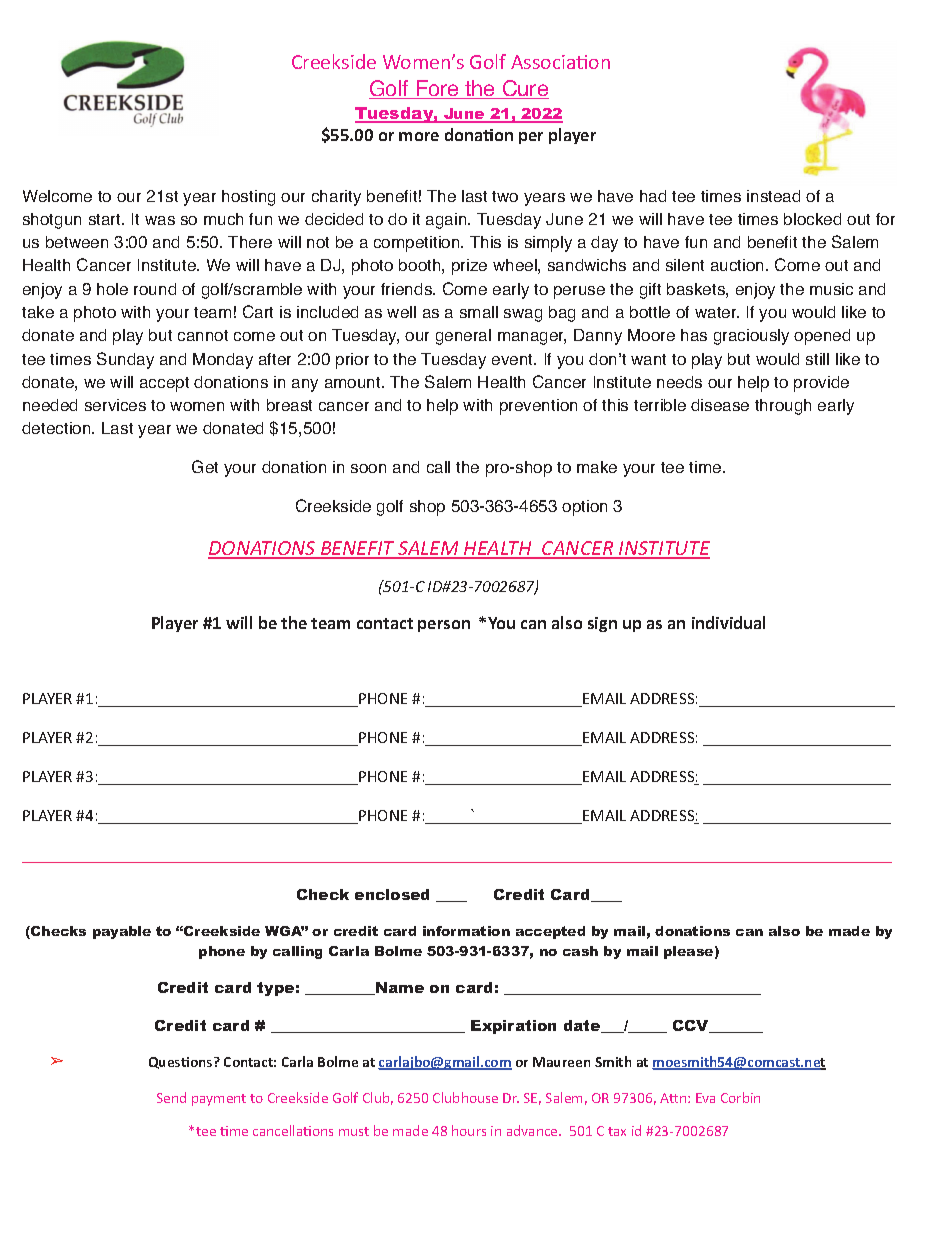 The height and width of the page is (1233, 952). What do you see at coordinates (205, 466) in the page?
I see `Get` at bounding box center [205, 466].
